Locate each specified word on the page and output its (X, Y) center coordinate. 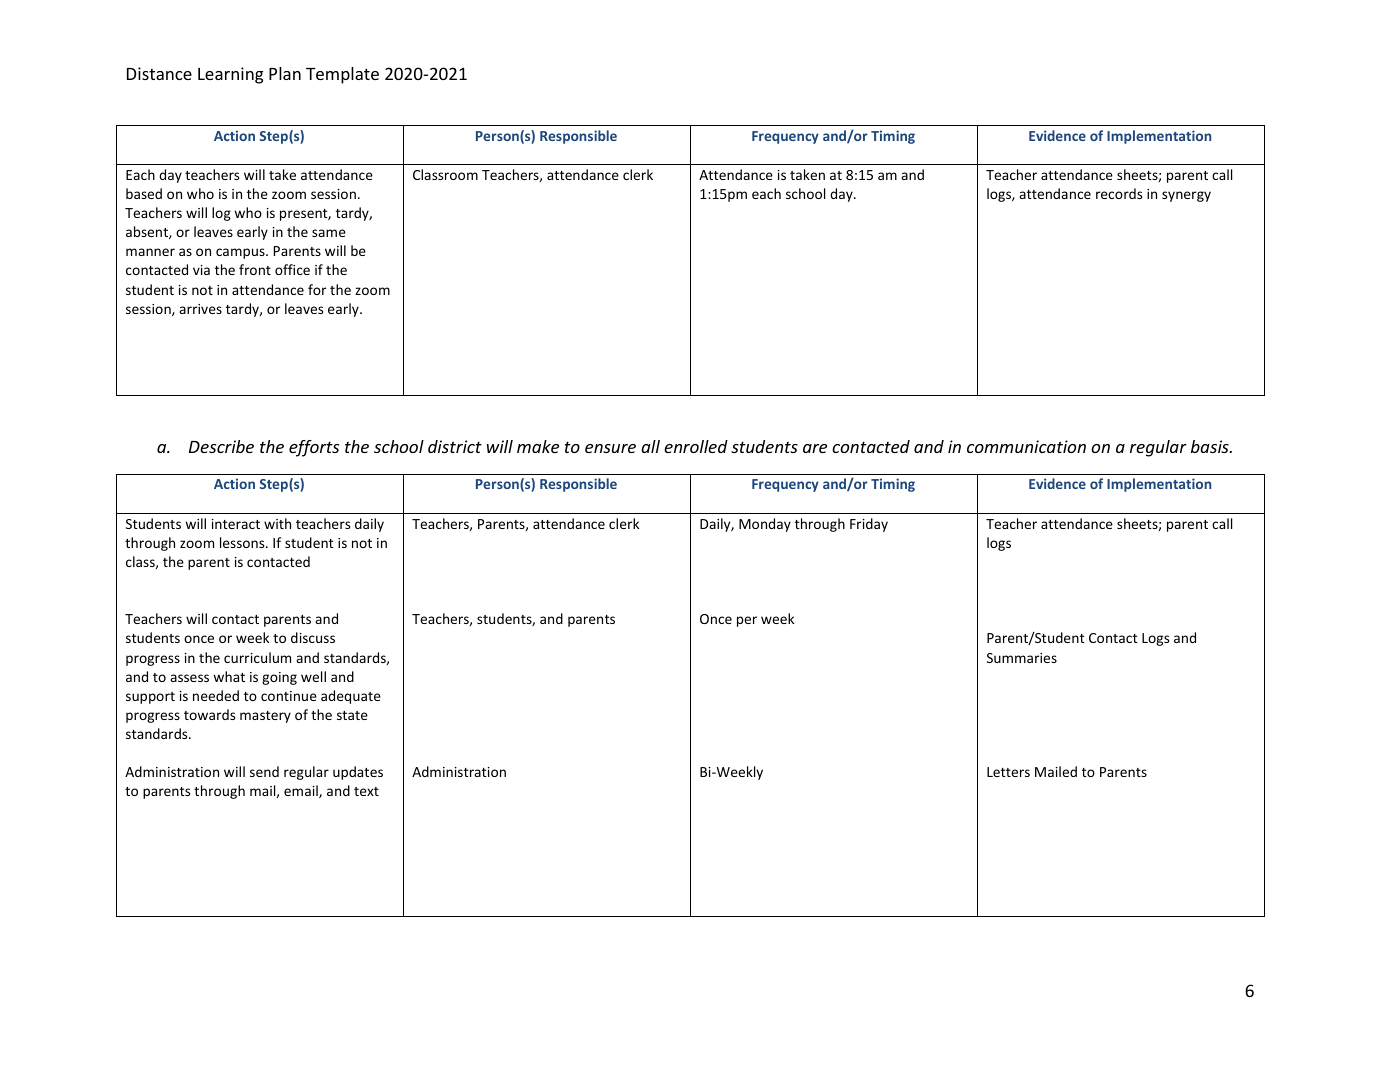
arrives (200, 309)
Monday (765, 525)
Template (342, 75)
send (264, 771)
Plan (285, 73)
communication (1026, 446)
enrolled (696, 446)
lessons (243, 542)
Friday (869, 525)
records (1119, 193)
